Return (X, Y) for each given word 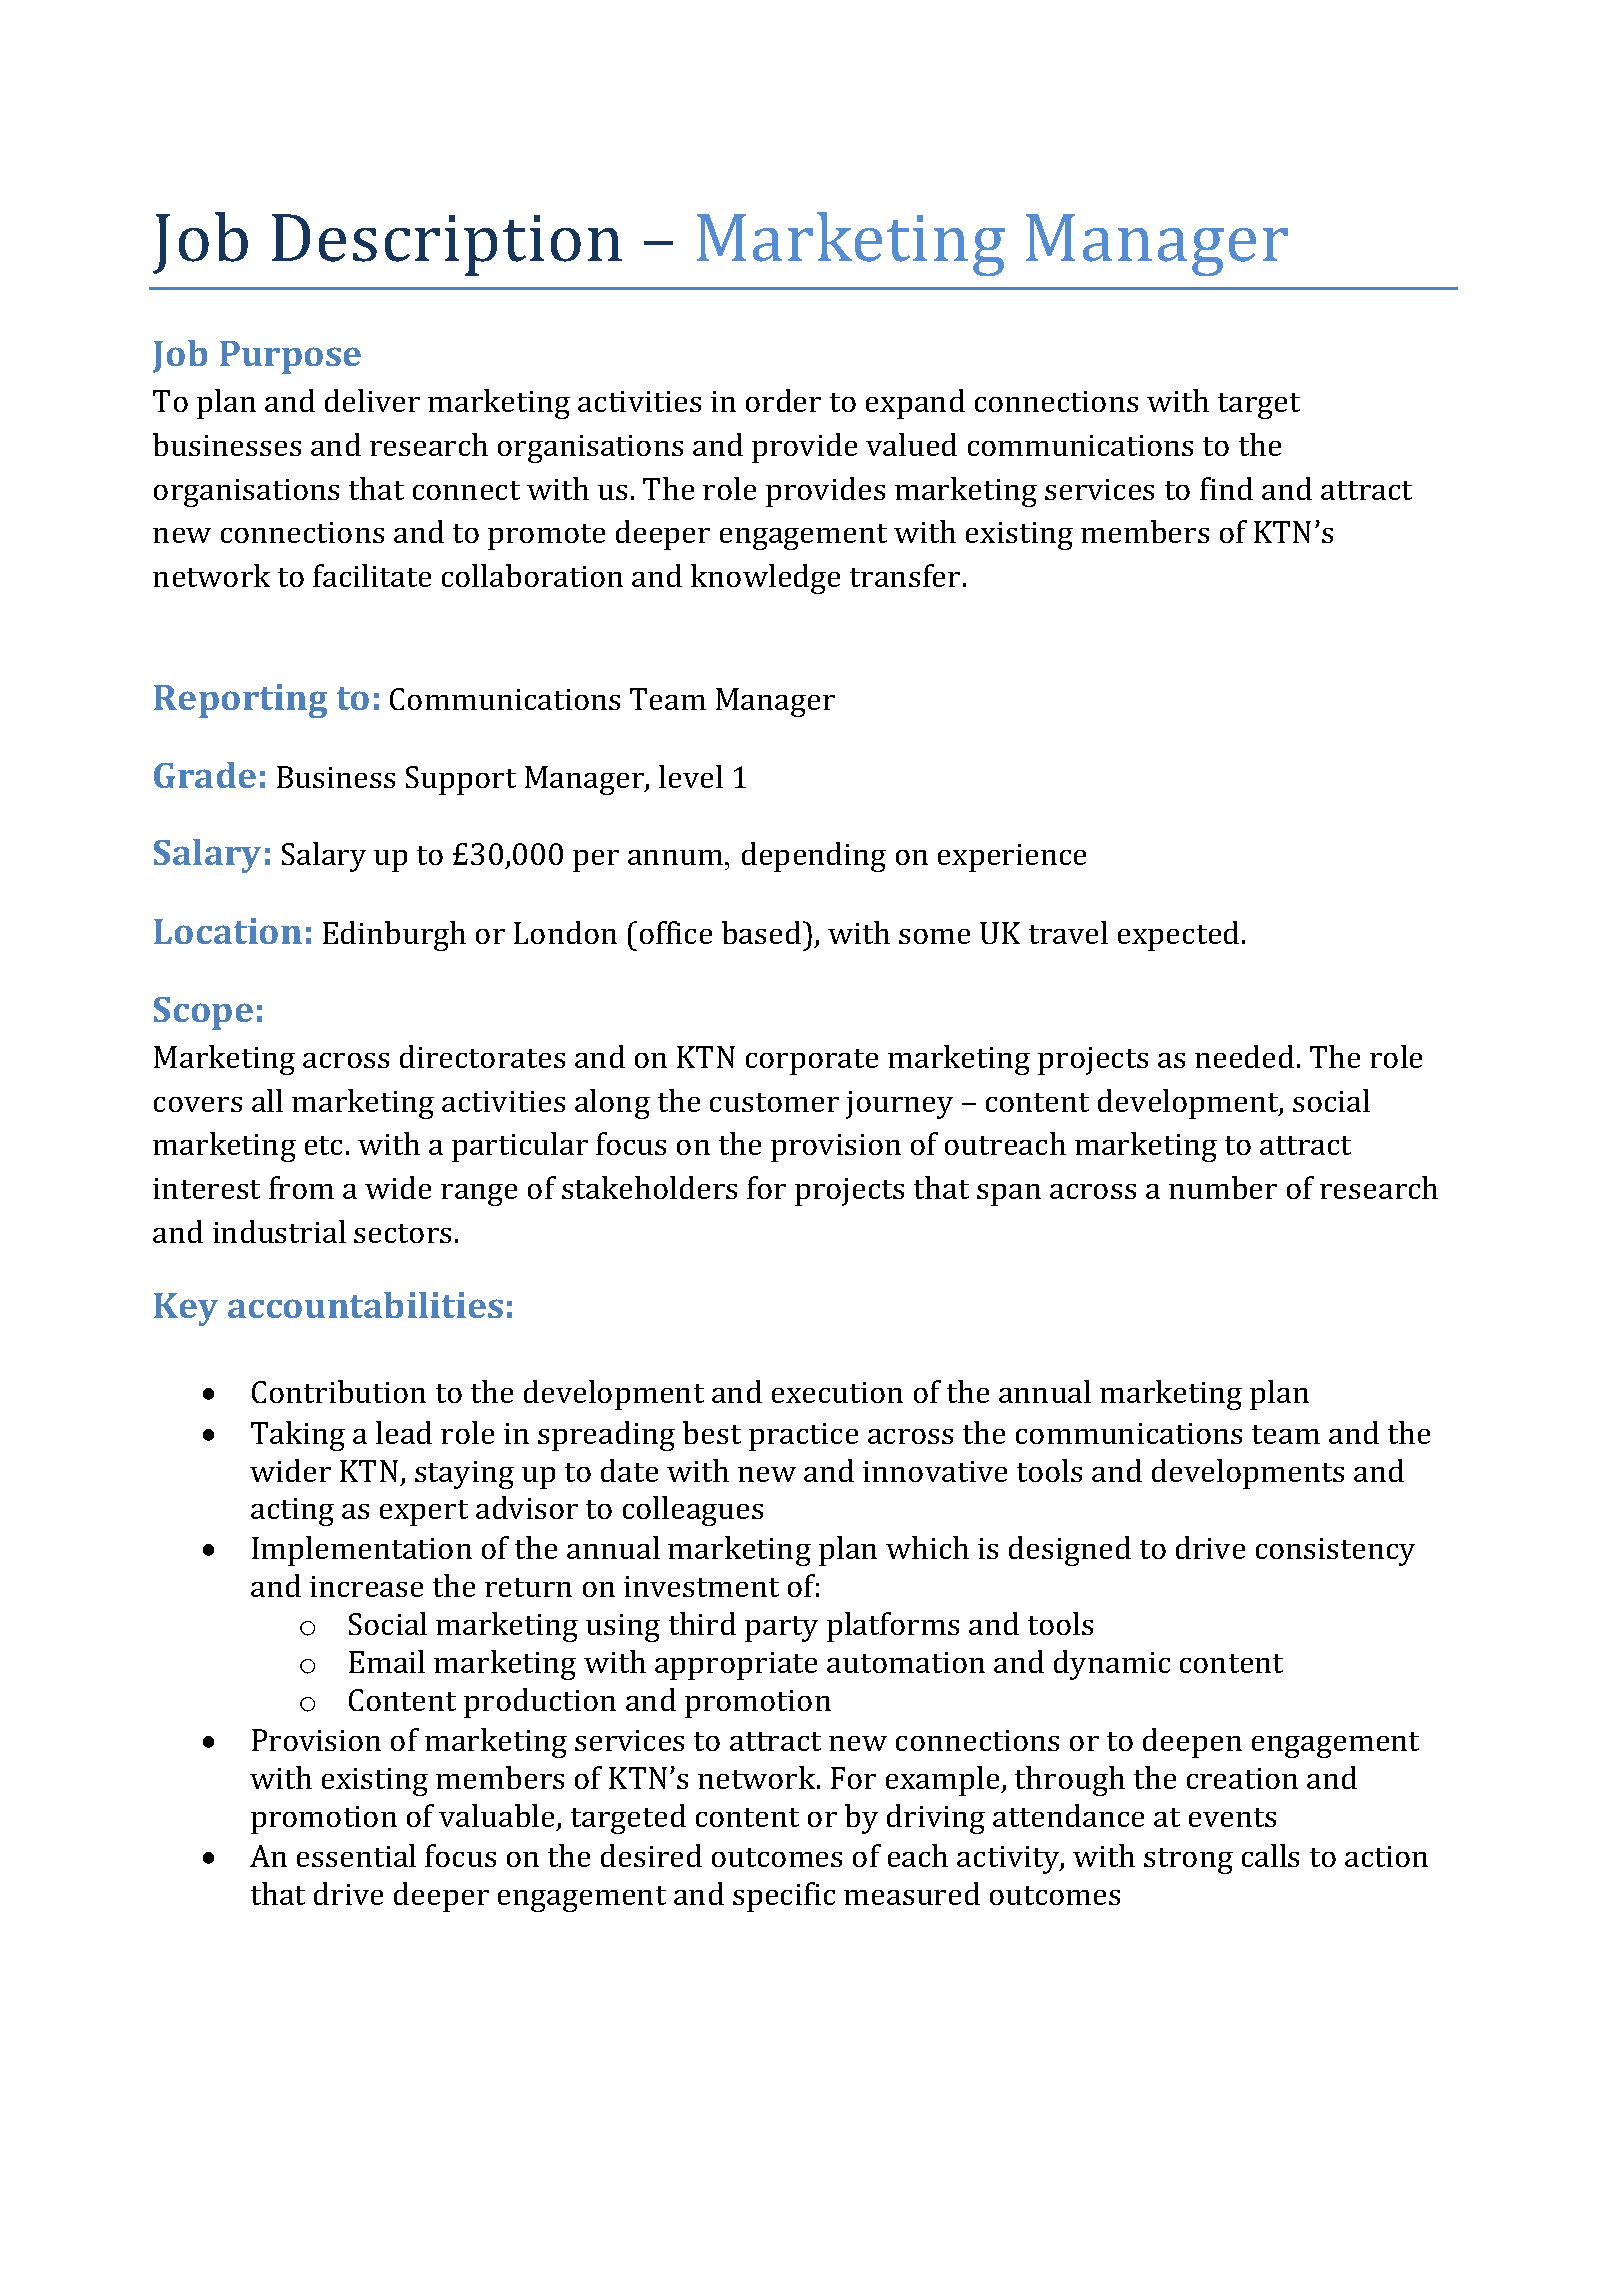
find (1226, 488)
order (783, 400)
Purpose (290, 357)
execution (837, 1392)
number (1223, 1187)
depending (814, 857)
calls (1270, 1855)
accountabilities (365, 1305)
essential (356, 1855)
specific (784, 1897)
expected (1178, 936)
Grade (205, 775)
